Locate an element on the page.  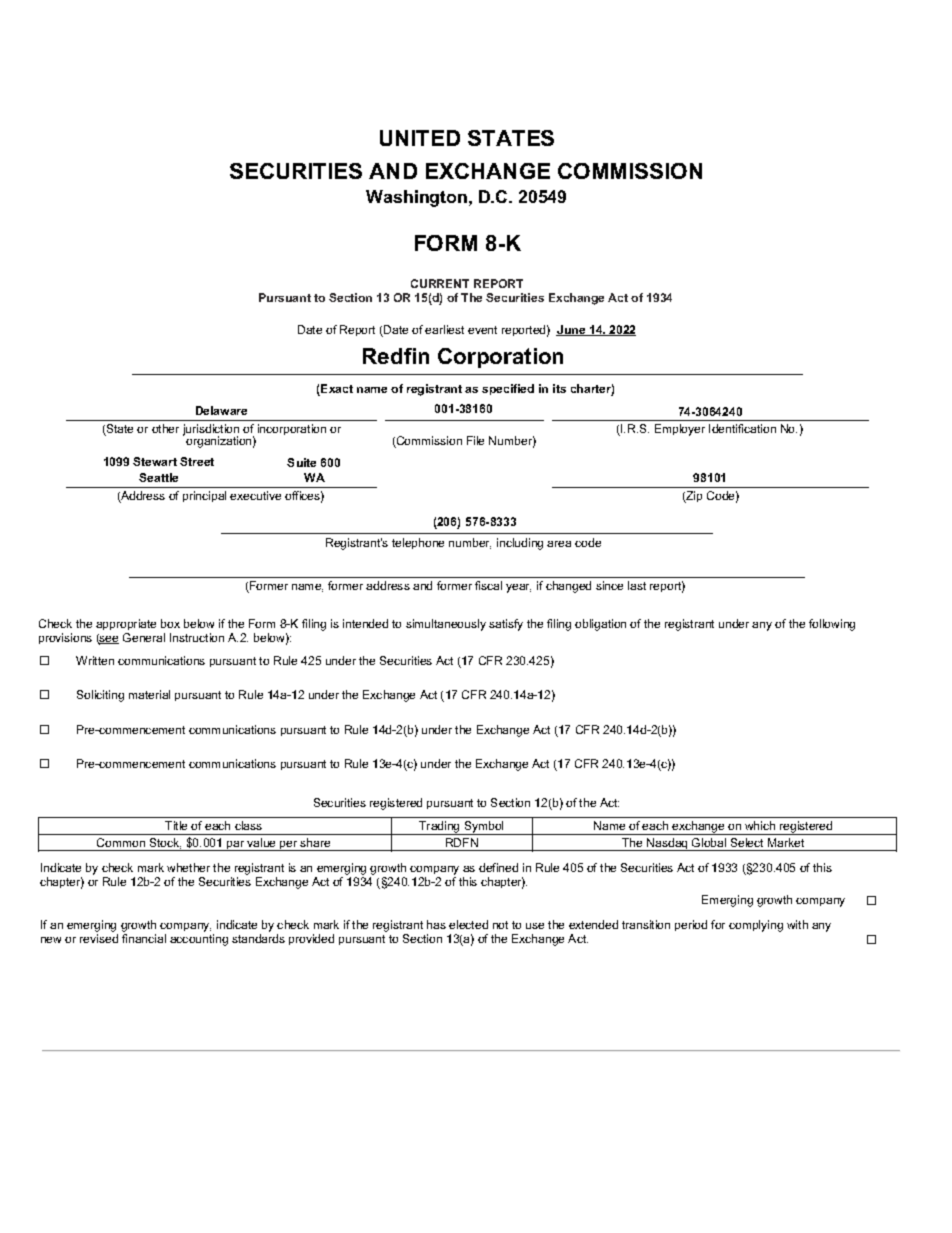
UNITED is located at coordinates (420, 138).
